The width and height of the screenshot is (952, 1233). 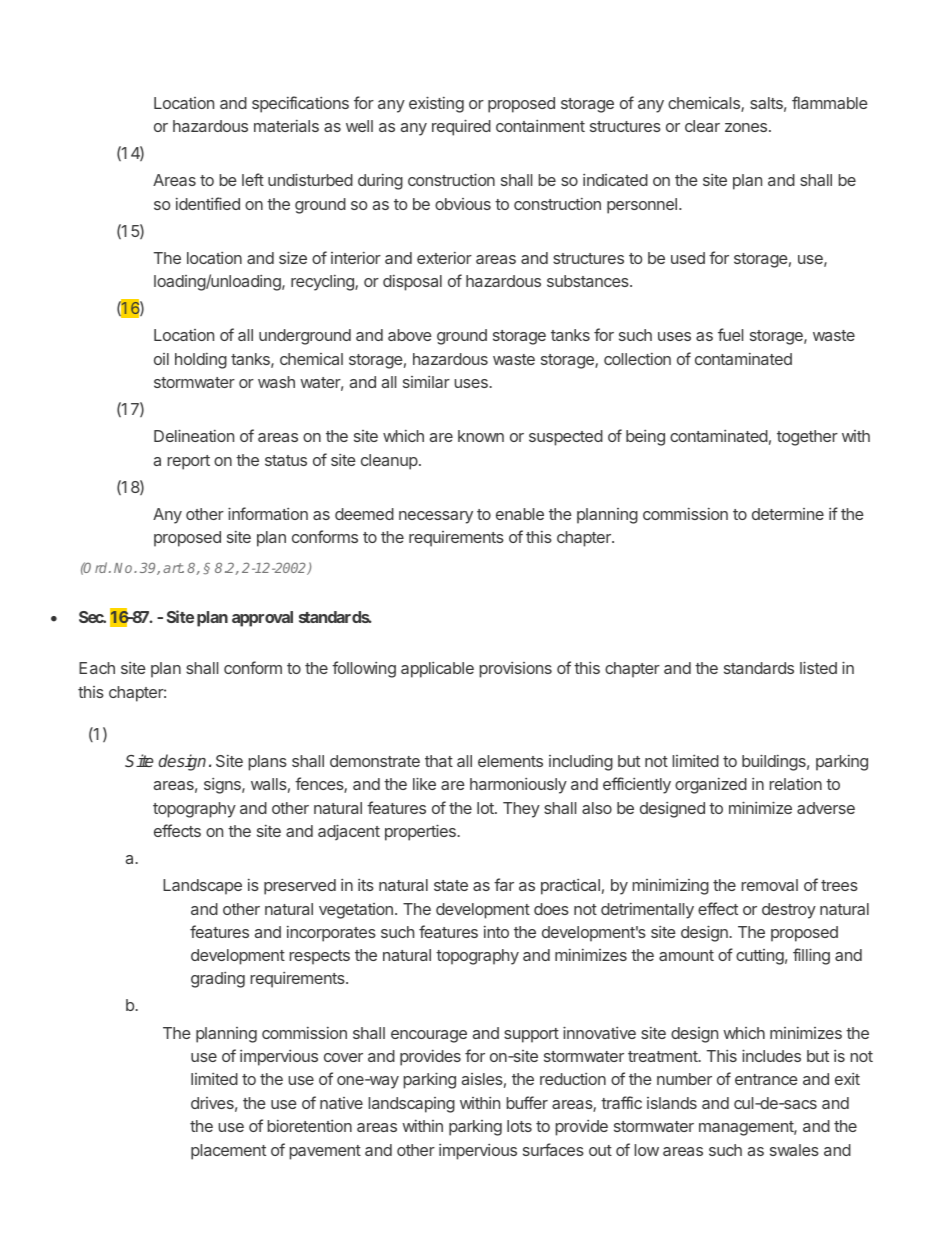 What do you see at coordinates (201, 361) in the screenshot?
I see `holding` at bounding box center [201, 361].
